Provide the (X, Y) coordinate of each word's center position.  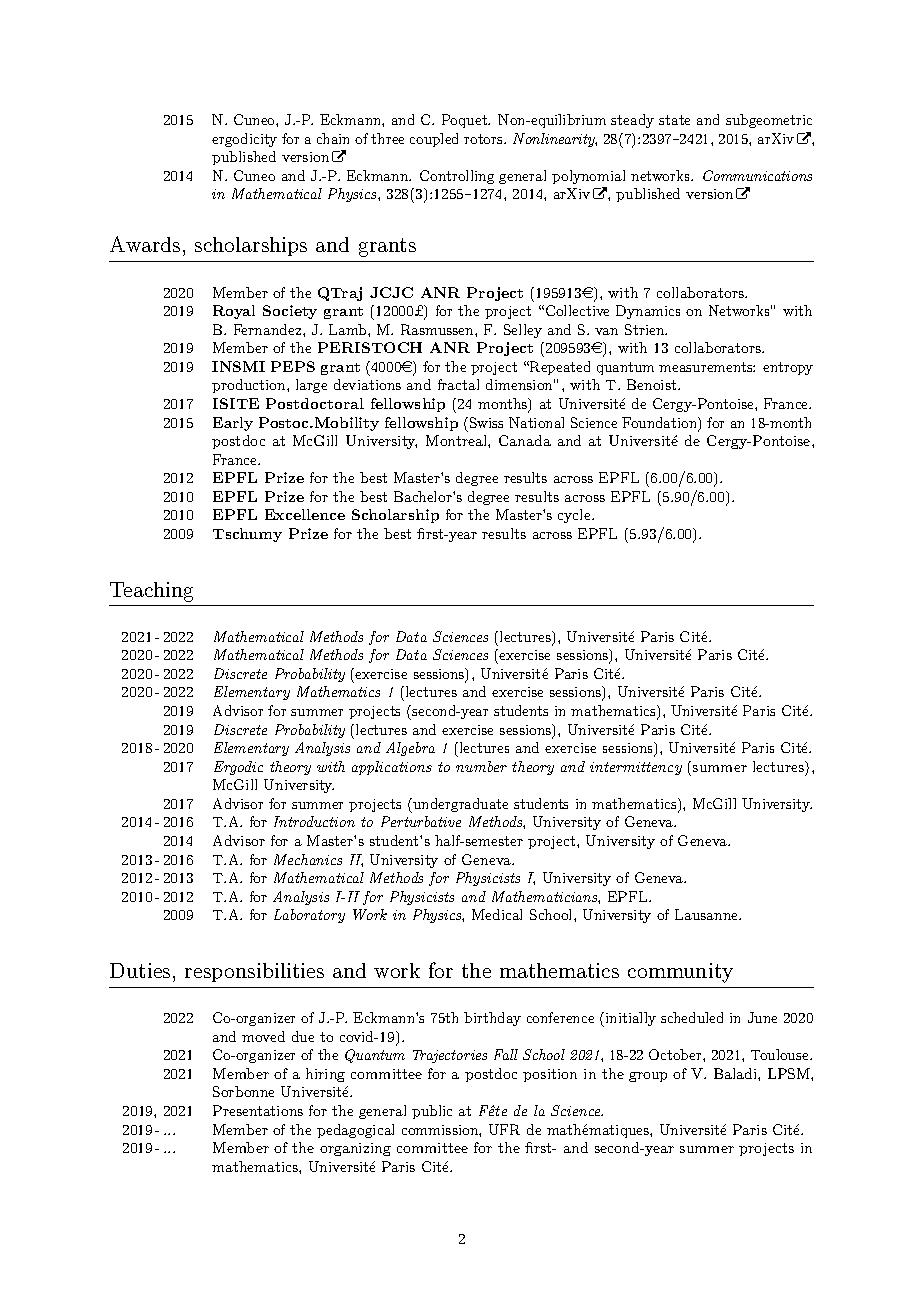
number (481, 766)
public (432, 1112)
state (674, 120)
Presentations (258, 1110)
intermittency (636, 768)
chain (333, 138)
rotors (484, 139)
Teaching (151, 592)
